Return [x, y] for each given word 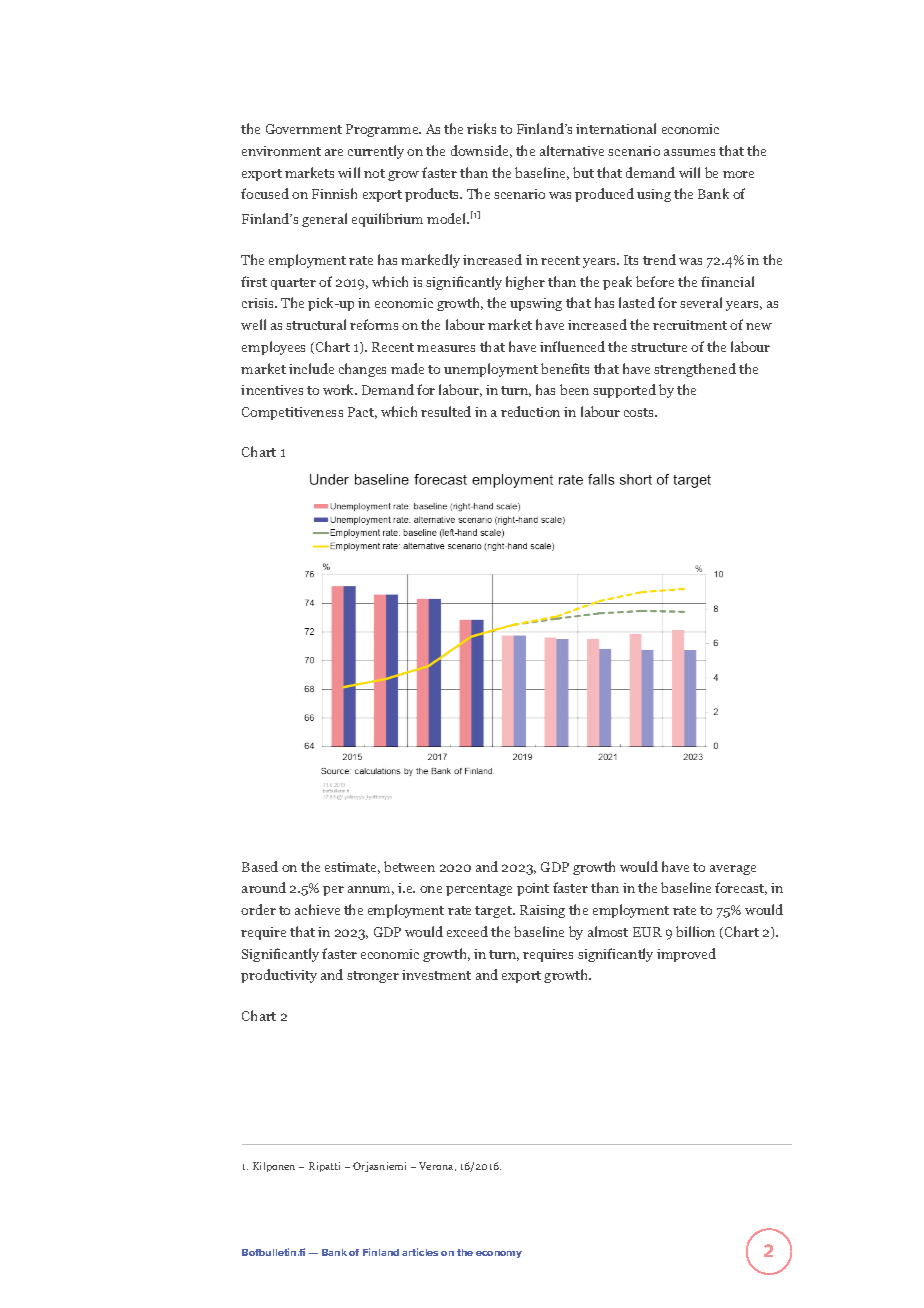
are [334, 152]
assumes [689, 152]
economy [499, 1254]
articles [420, 1252]
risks [481, 128]
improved [686, 955]
